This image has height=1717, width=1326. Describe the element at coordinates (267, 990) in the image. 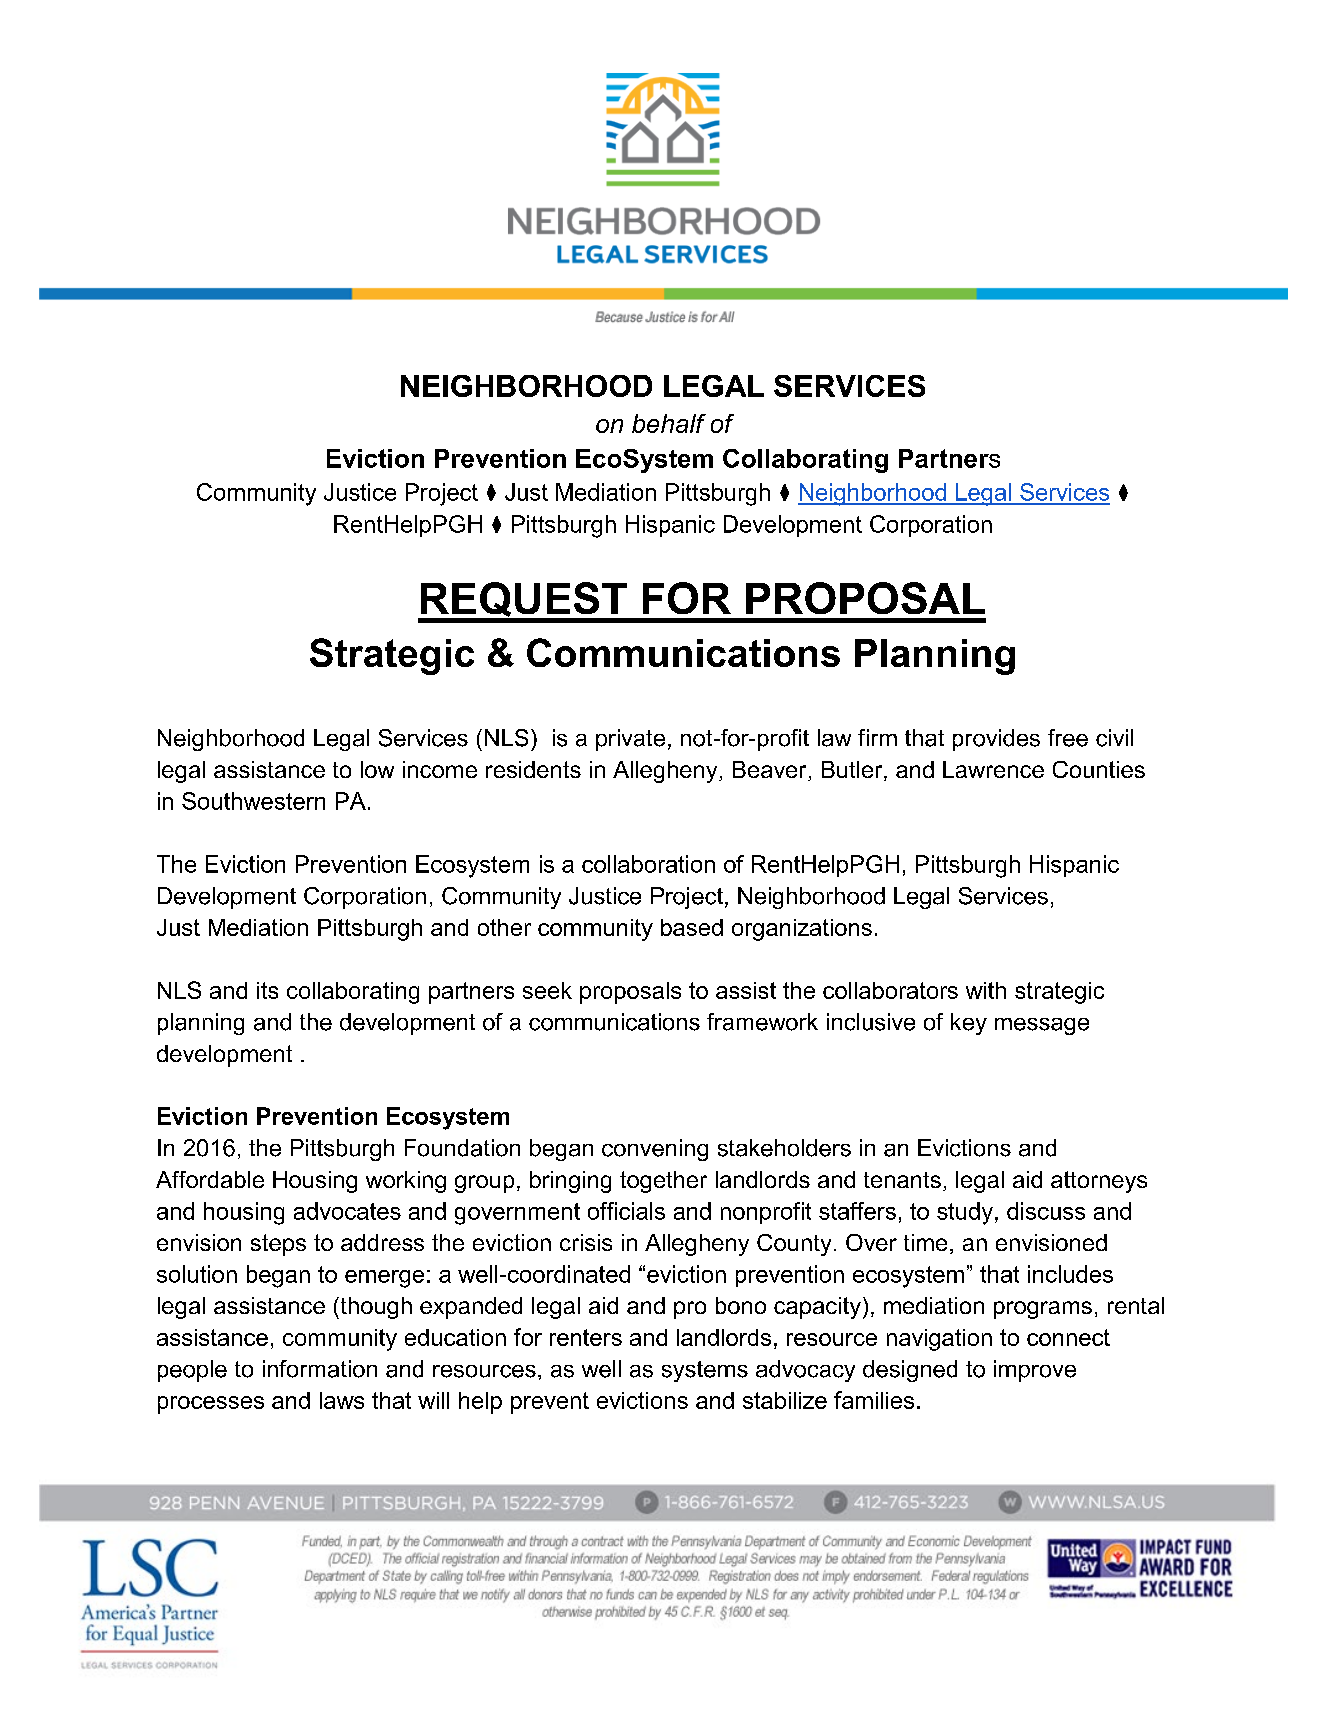

I see `its` at that location.
